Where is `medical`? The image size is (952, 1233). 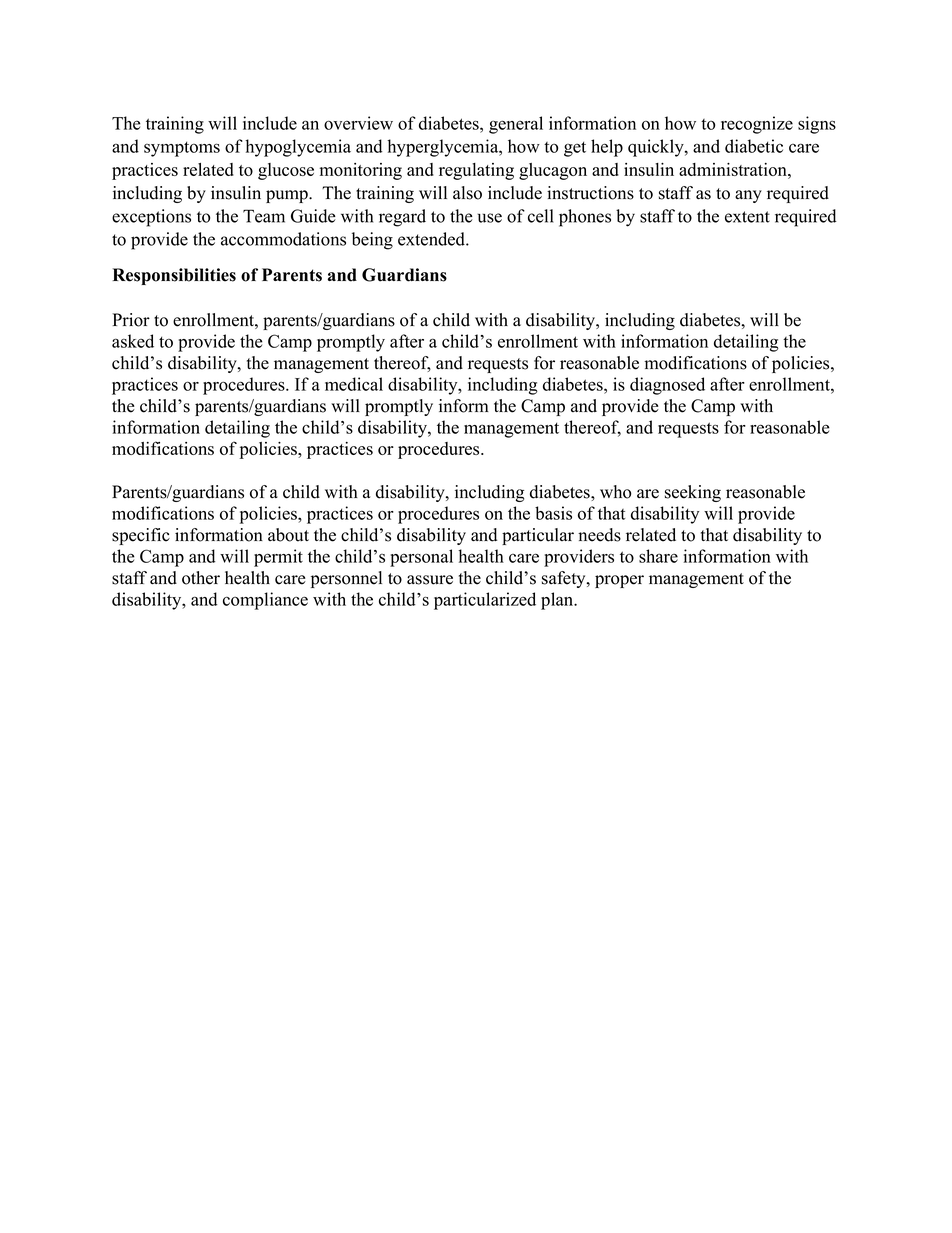
medical is located at coordinates (354, 384).
